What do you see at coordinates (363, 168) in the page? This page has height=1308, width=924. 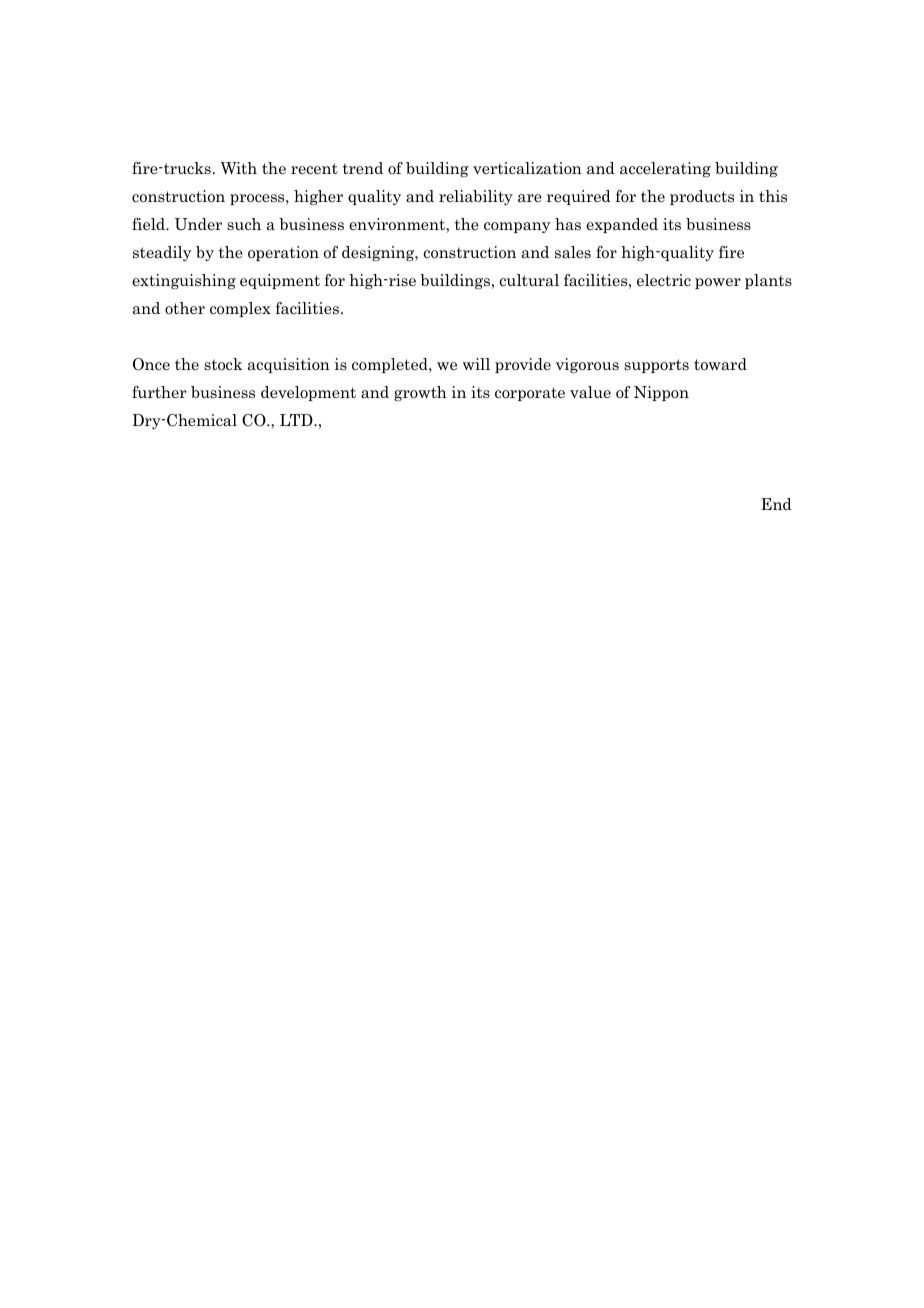 I see `trend` at bounding box center [363, 168].
